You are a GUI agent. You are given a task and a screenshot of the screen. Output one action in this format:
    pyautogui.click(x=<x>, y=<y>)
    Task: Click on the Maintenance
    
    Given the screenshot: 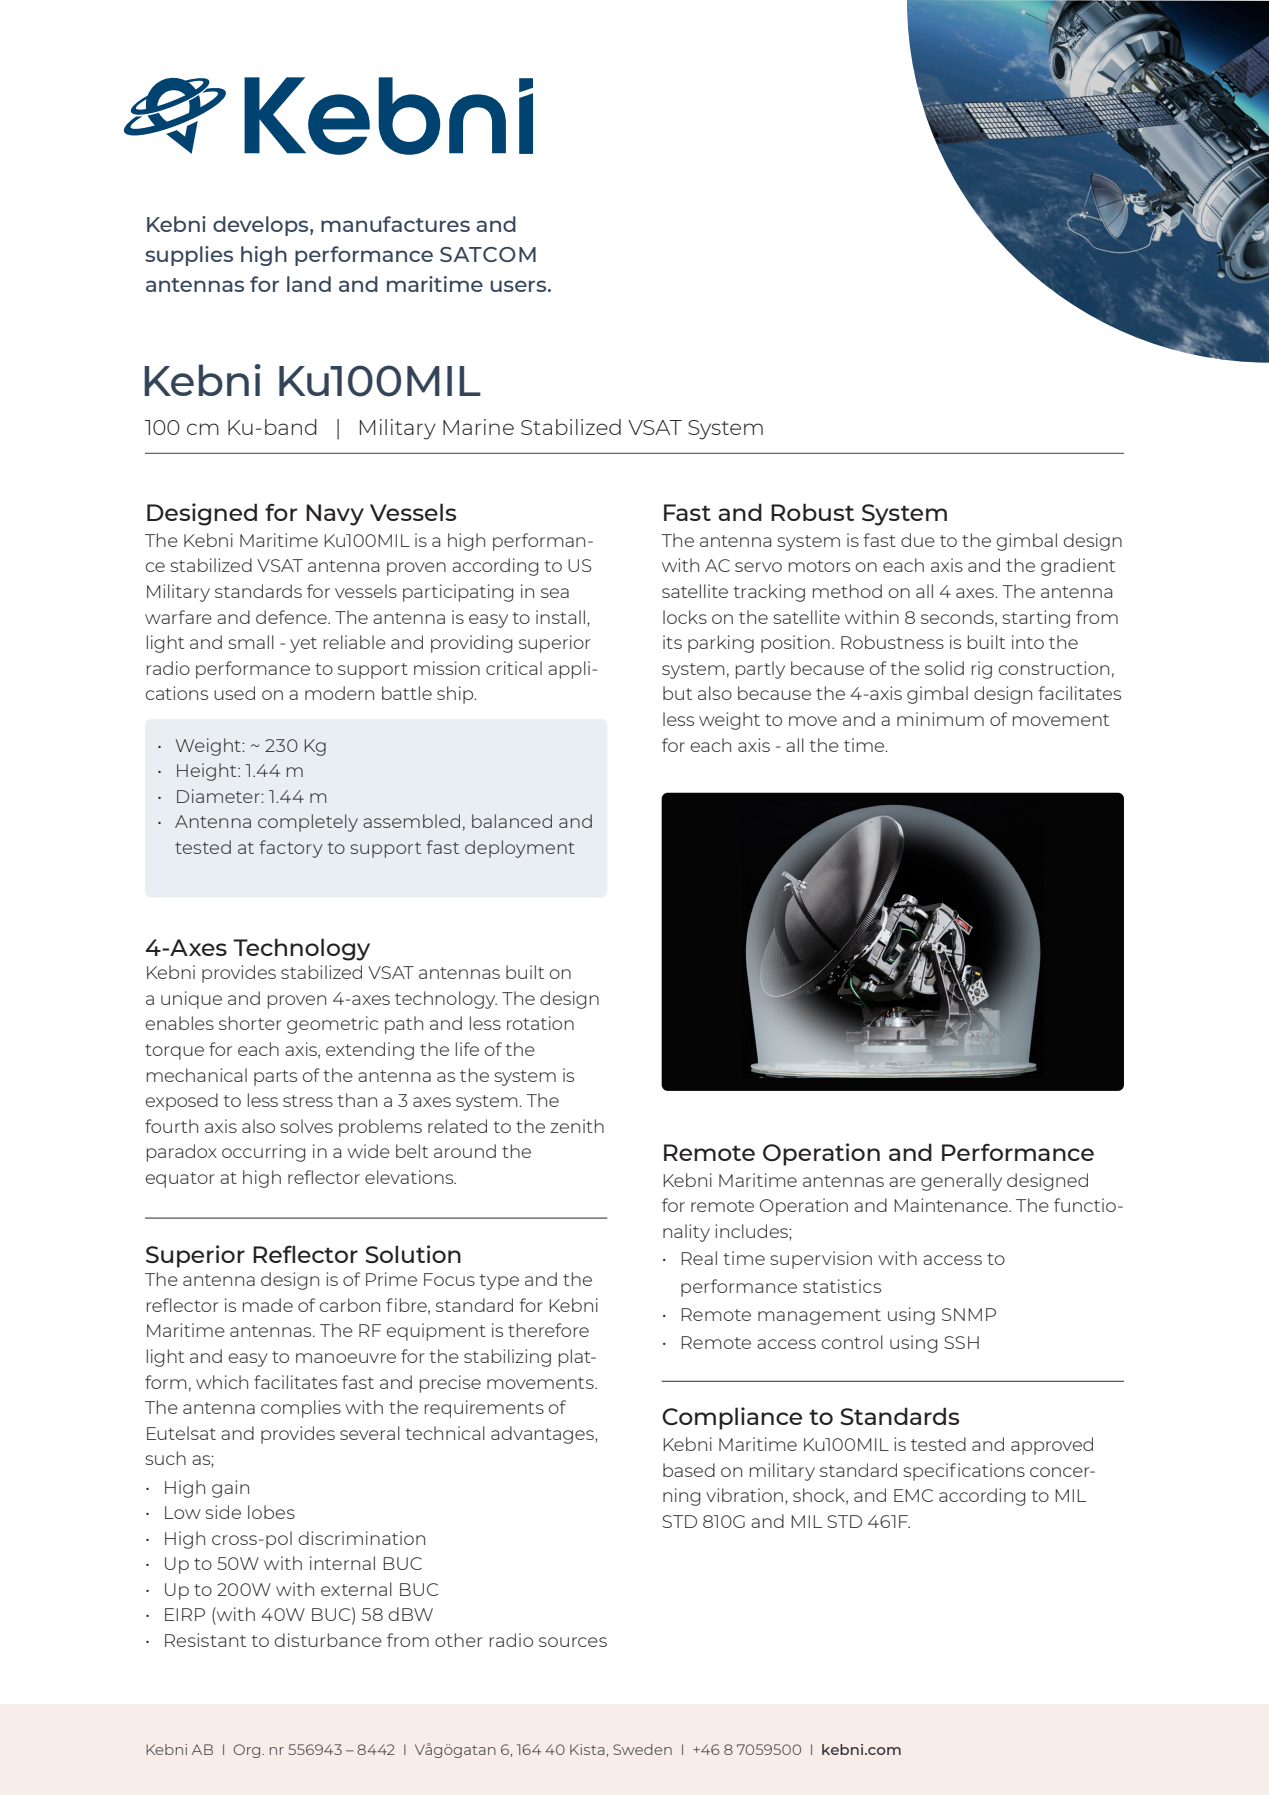 What is the action you would take?
    pyautogui.click(x=952, y=1205)
